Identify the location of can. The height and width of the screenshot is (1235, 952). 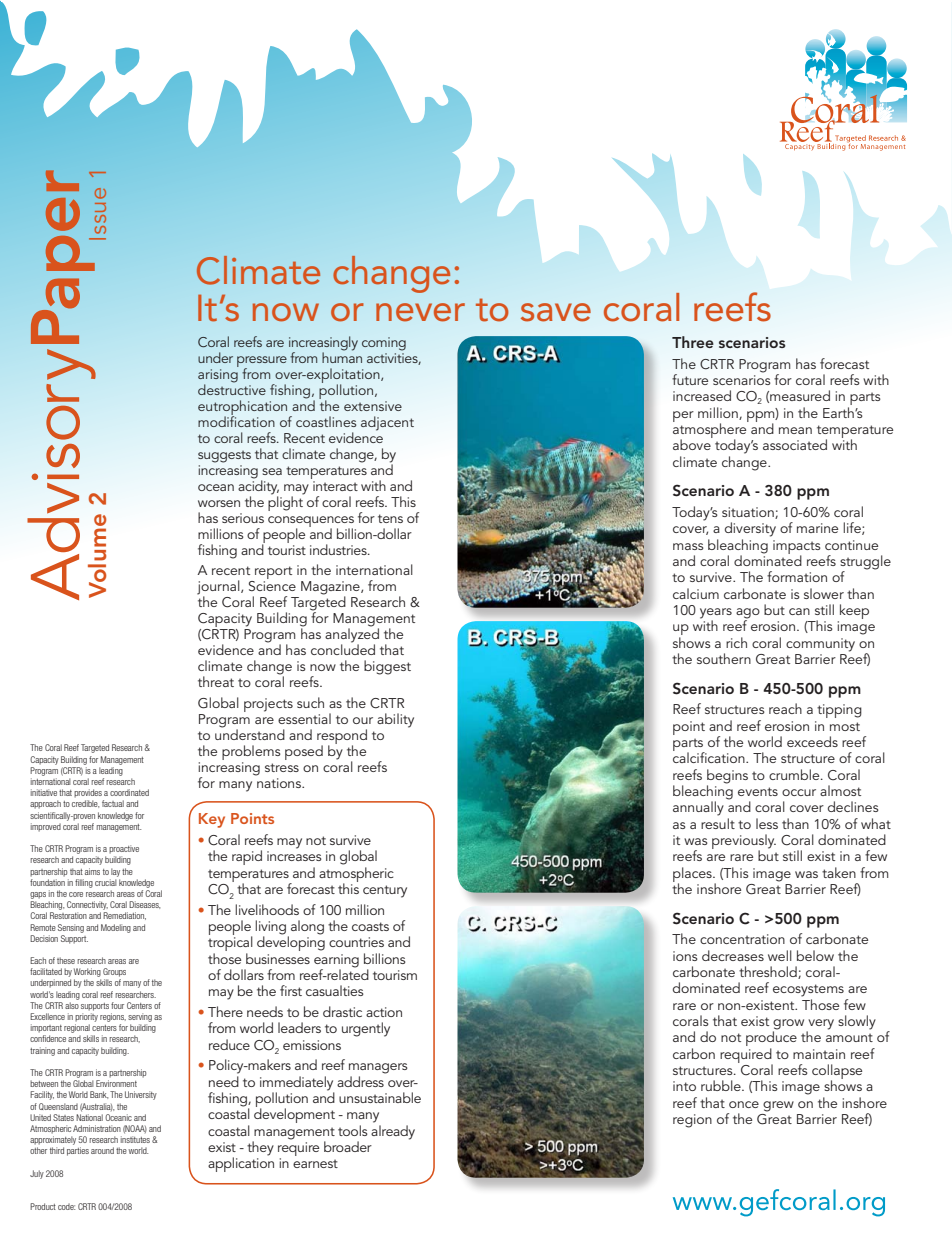
(799, 611).
